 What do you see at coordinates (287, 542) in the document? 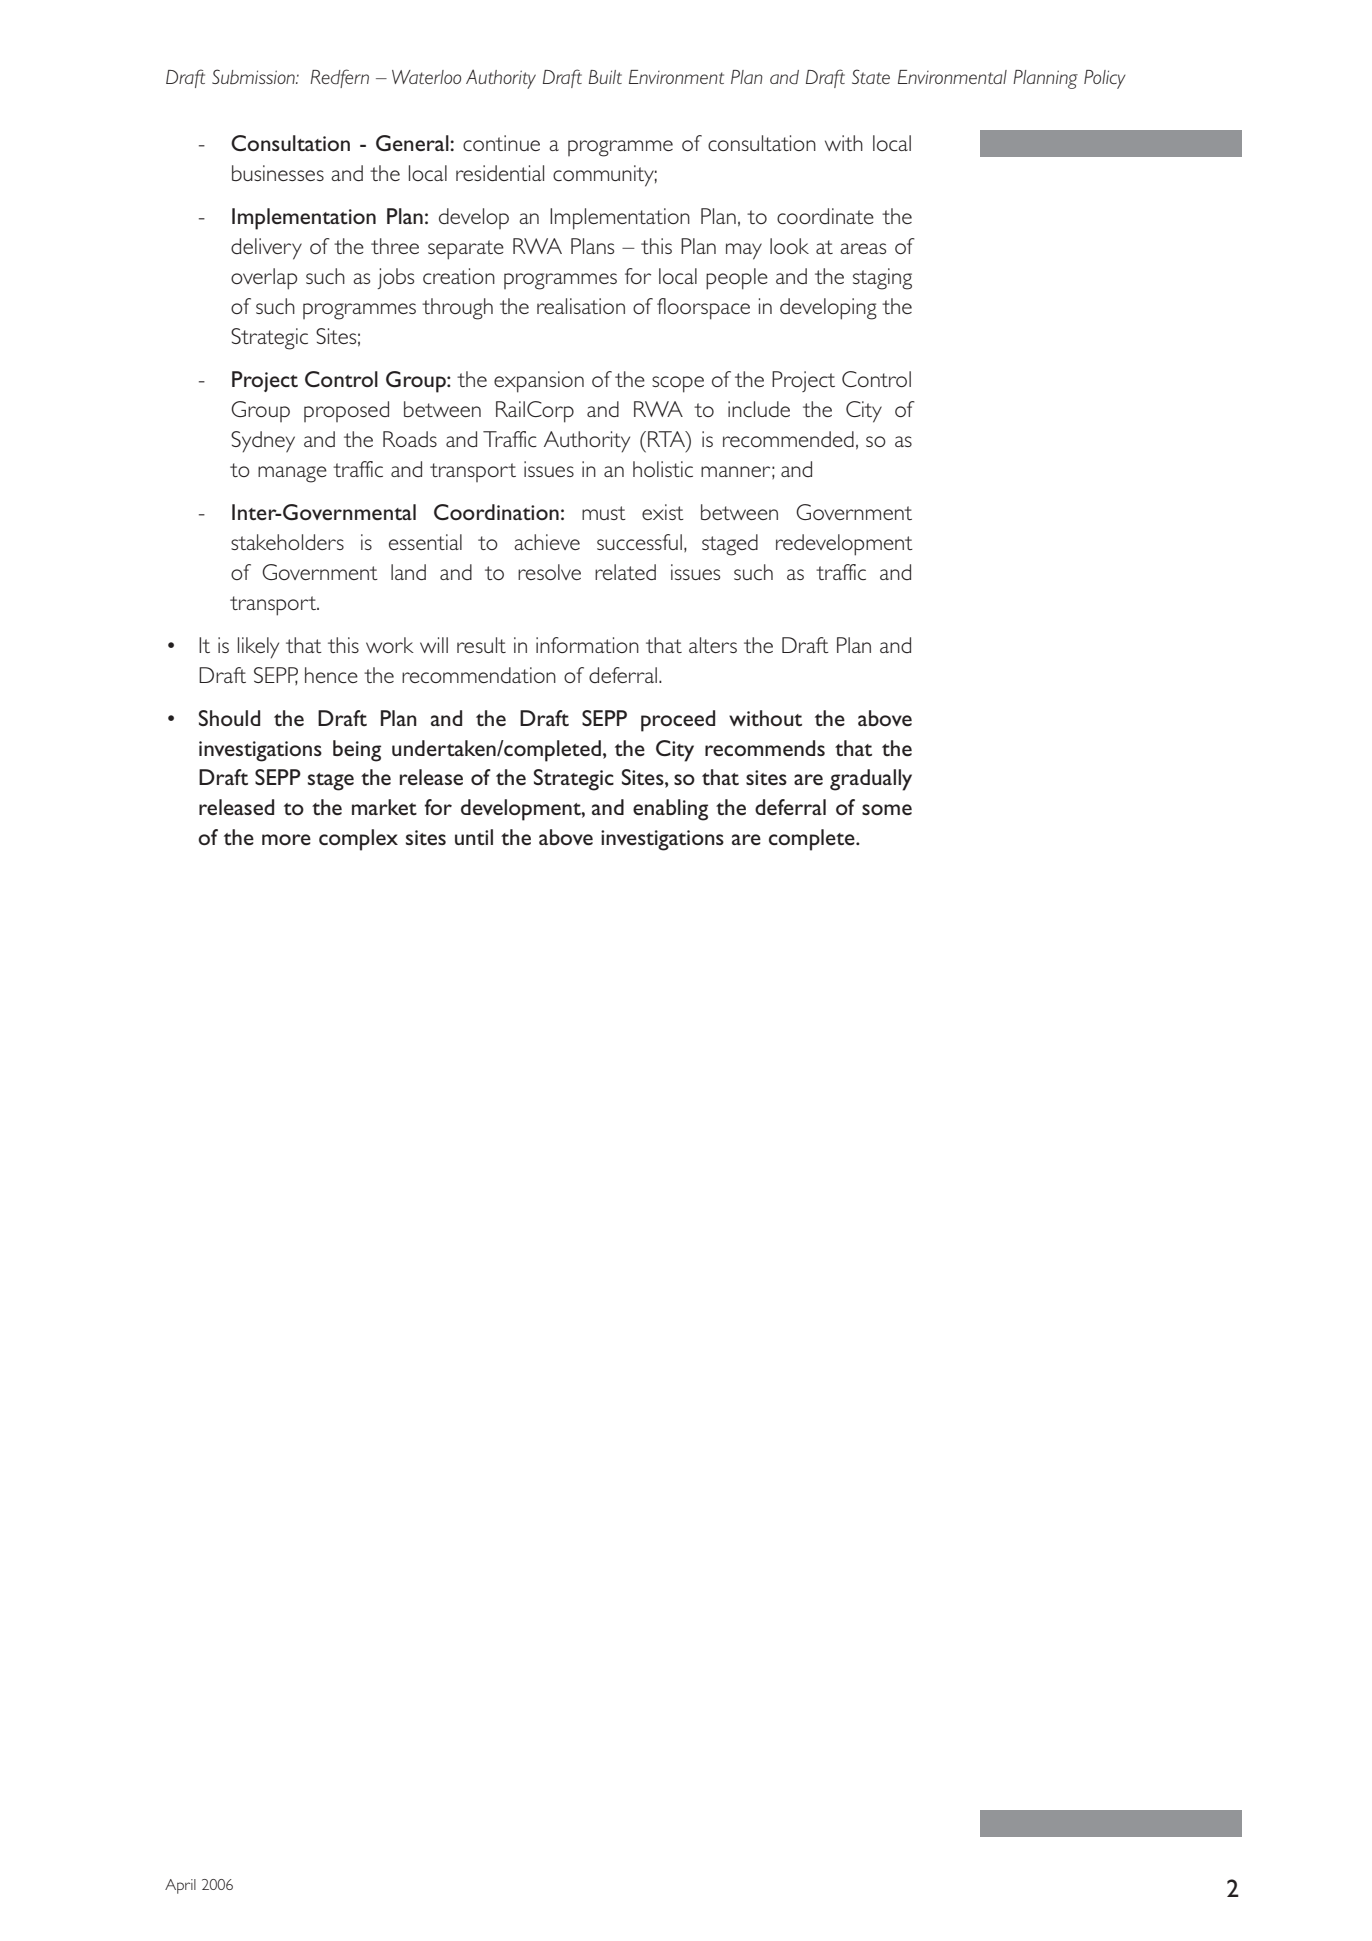
I see `stakeholders` at bounding box center [287, 542].
